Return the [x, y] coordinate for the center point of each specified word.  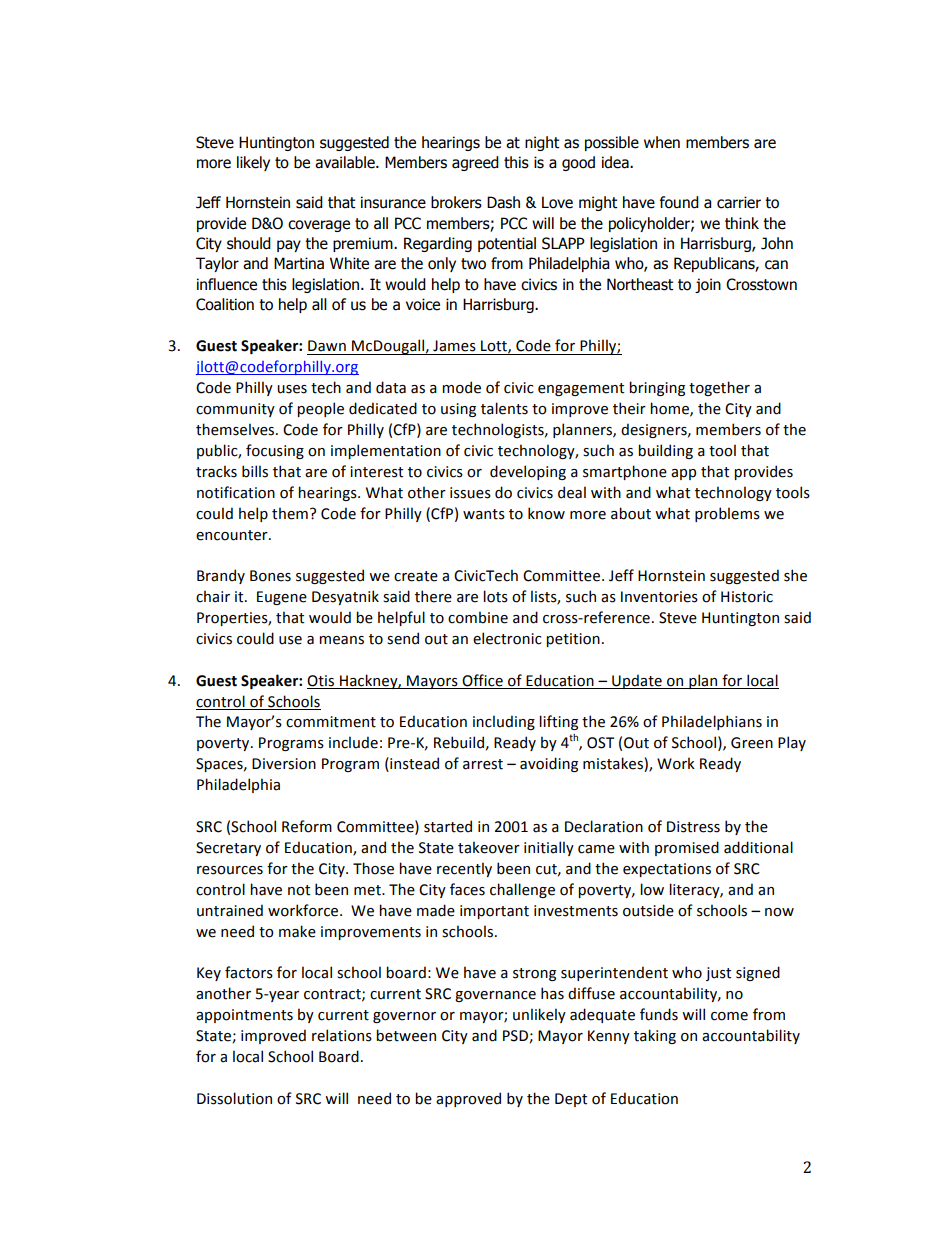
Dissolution [234, 1098]
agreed [475, 163]
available [346, 162]
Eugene [282, 598]
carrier [739, 202]
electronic [507, 638]
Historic [747, 597]
